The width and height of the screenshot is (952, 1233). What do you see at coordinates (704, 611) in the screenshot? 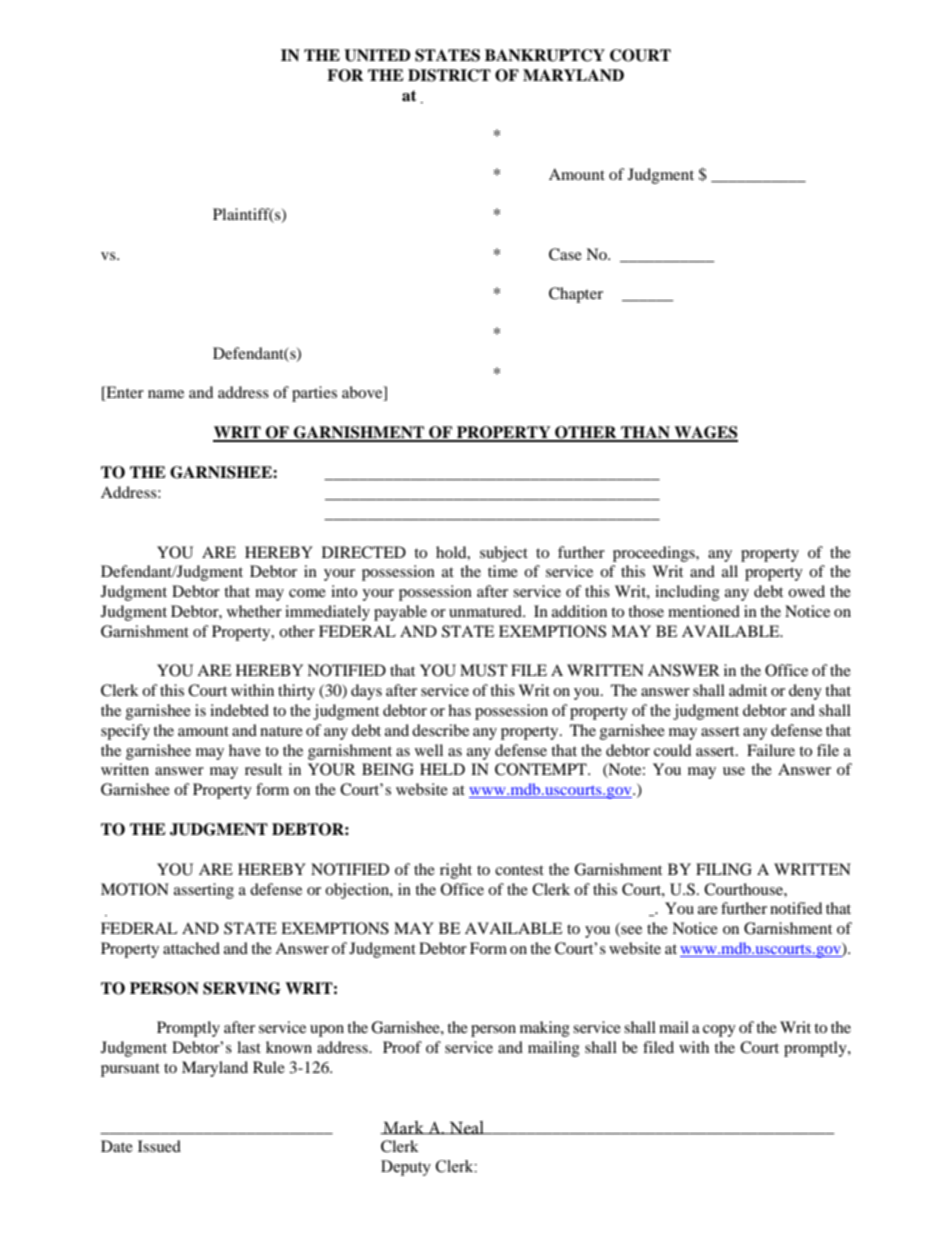
I see `mentioned` at bounding box center [704, 611].
